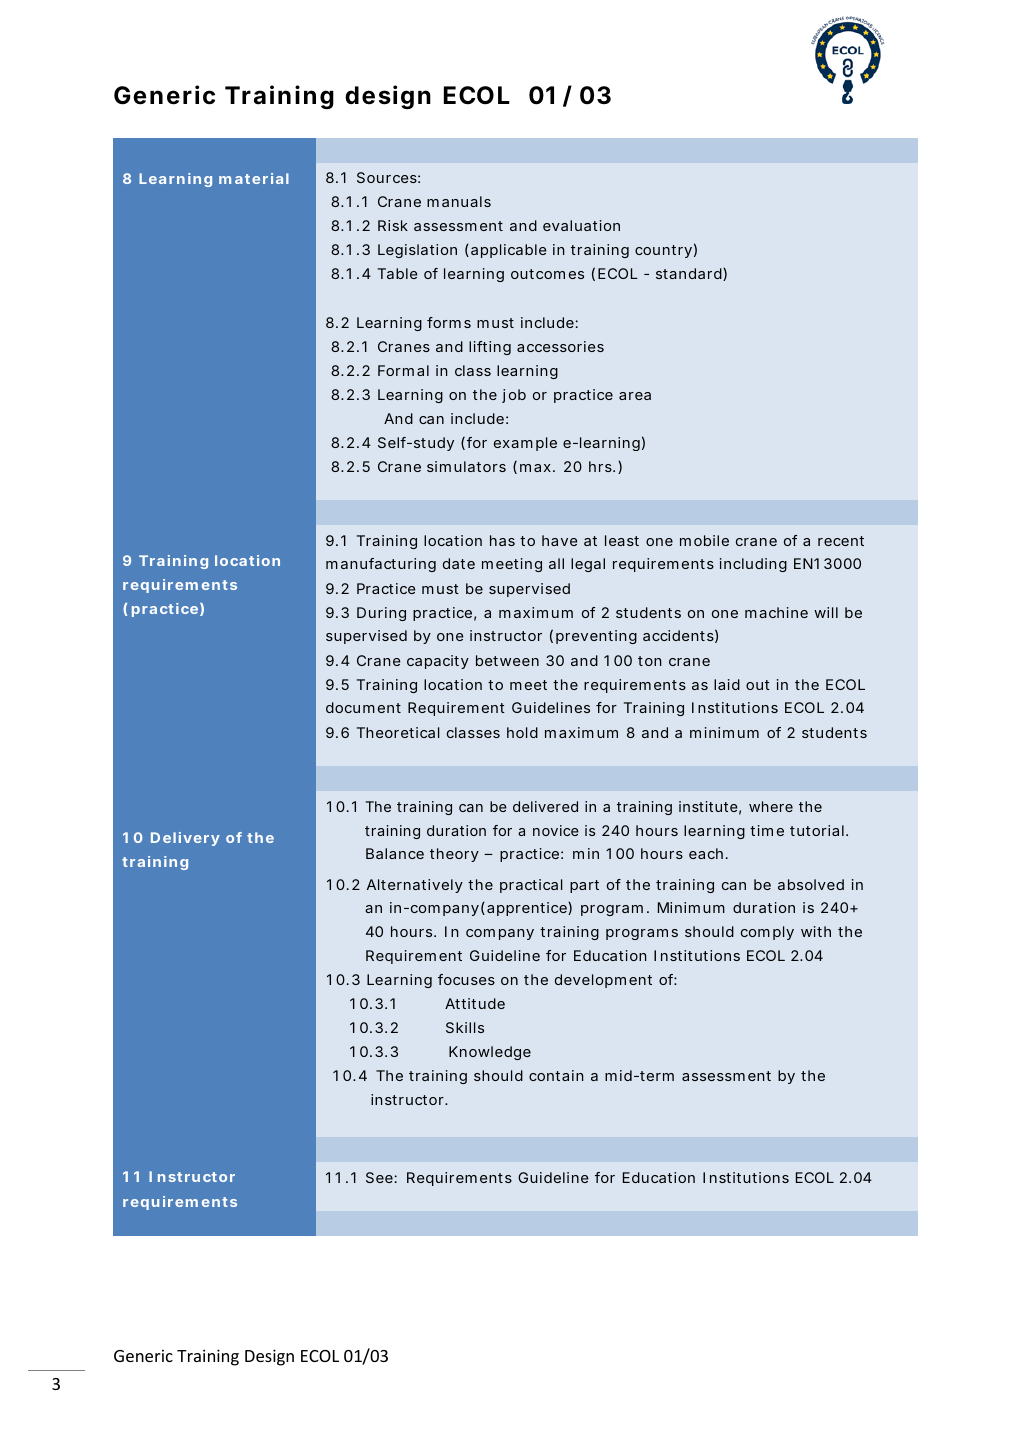 This screenshot has height=1446, width=1023. What do you see at coordinates (185, 839) in the screenshot?
I see `Delivery` at bounding box center [185, 839].
